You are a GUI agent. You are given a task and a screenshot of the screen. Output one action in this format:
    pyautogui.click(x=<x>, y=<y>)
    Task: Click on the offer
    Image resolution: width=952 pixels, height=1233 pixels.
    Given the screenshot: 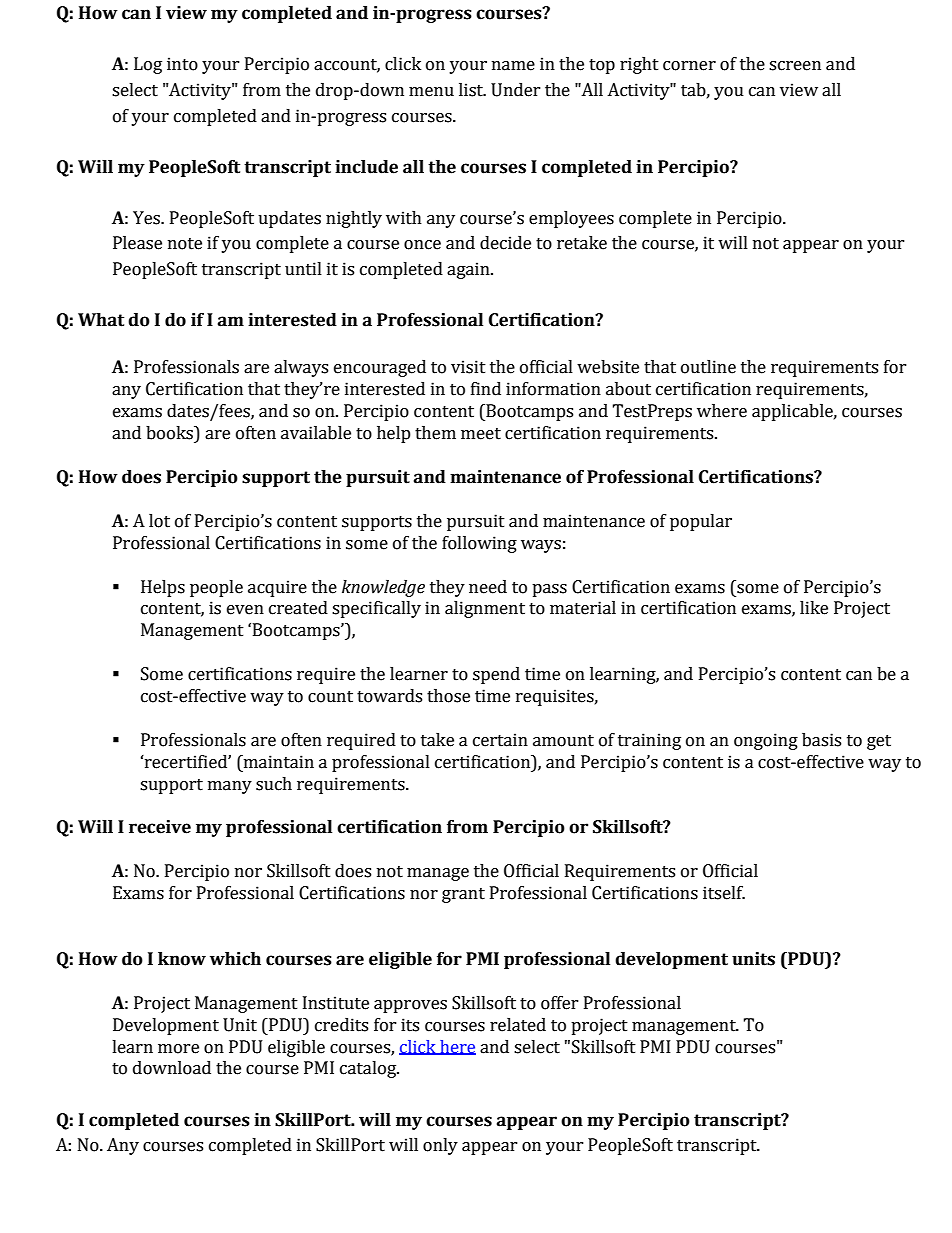 What is the action you would take?
    pyautogui.click(x=560, y=1003)
